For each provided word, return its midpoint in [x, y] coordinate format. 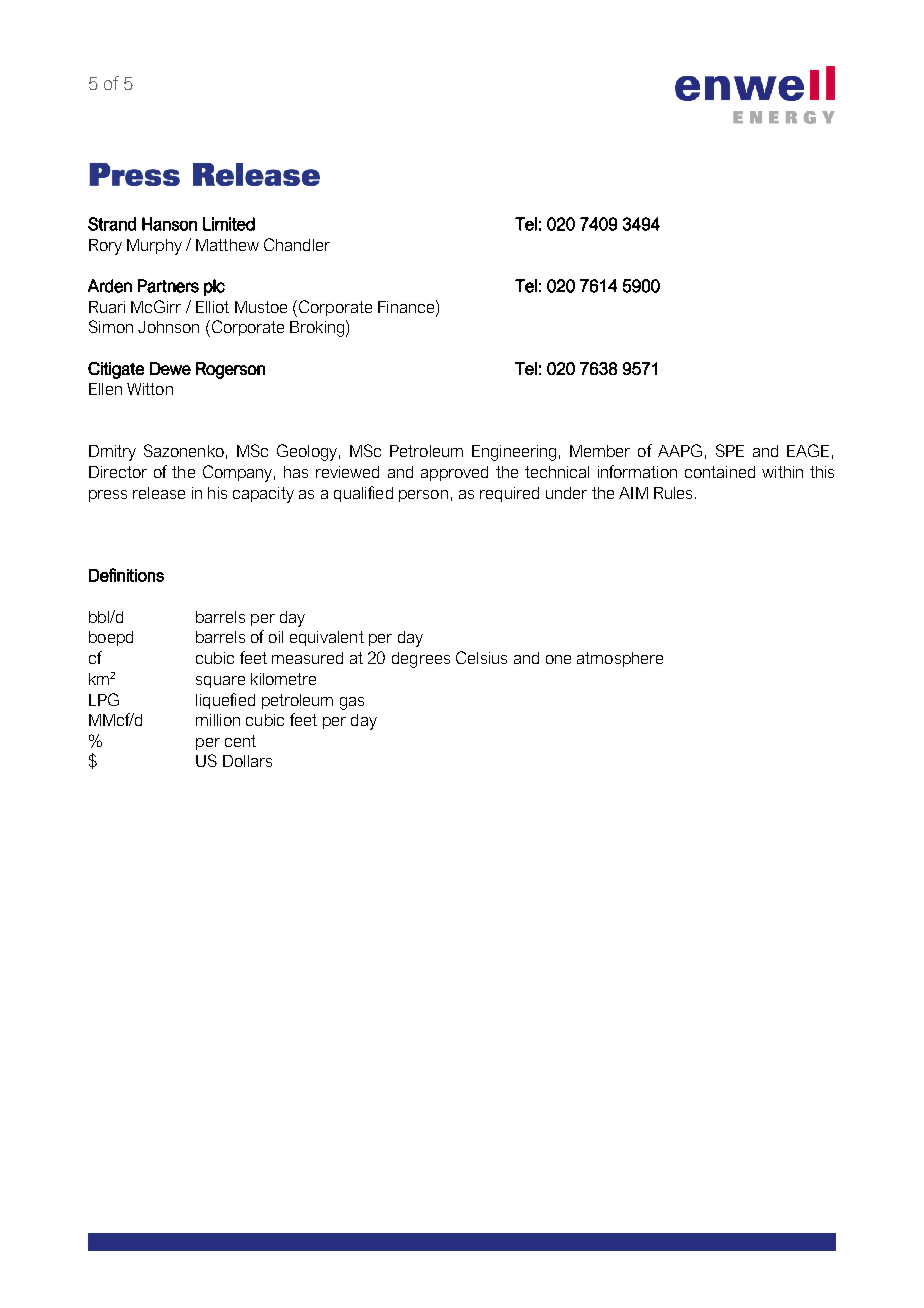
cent [240, 741]
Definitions [126, 575]
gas [352, 703]
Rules [673, 493]
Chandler [297, 244]
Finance [407, 306]
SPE [730, 450]
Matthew [227, 245]
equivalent [327, 638]
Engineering [514, 453]
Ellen [105, 389]
